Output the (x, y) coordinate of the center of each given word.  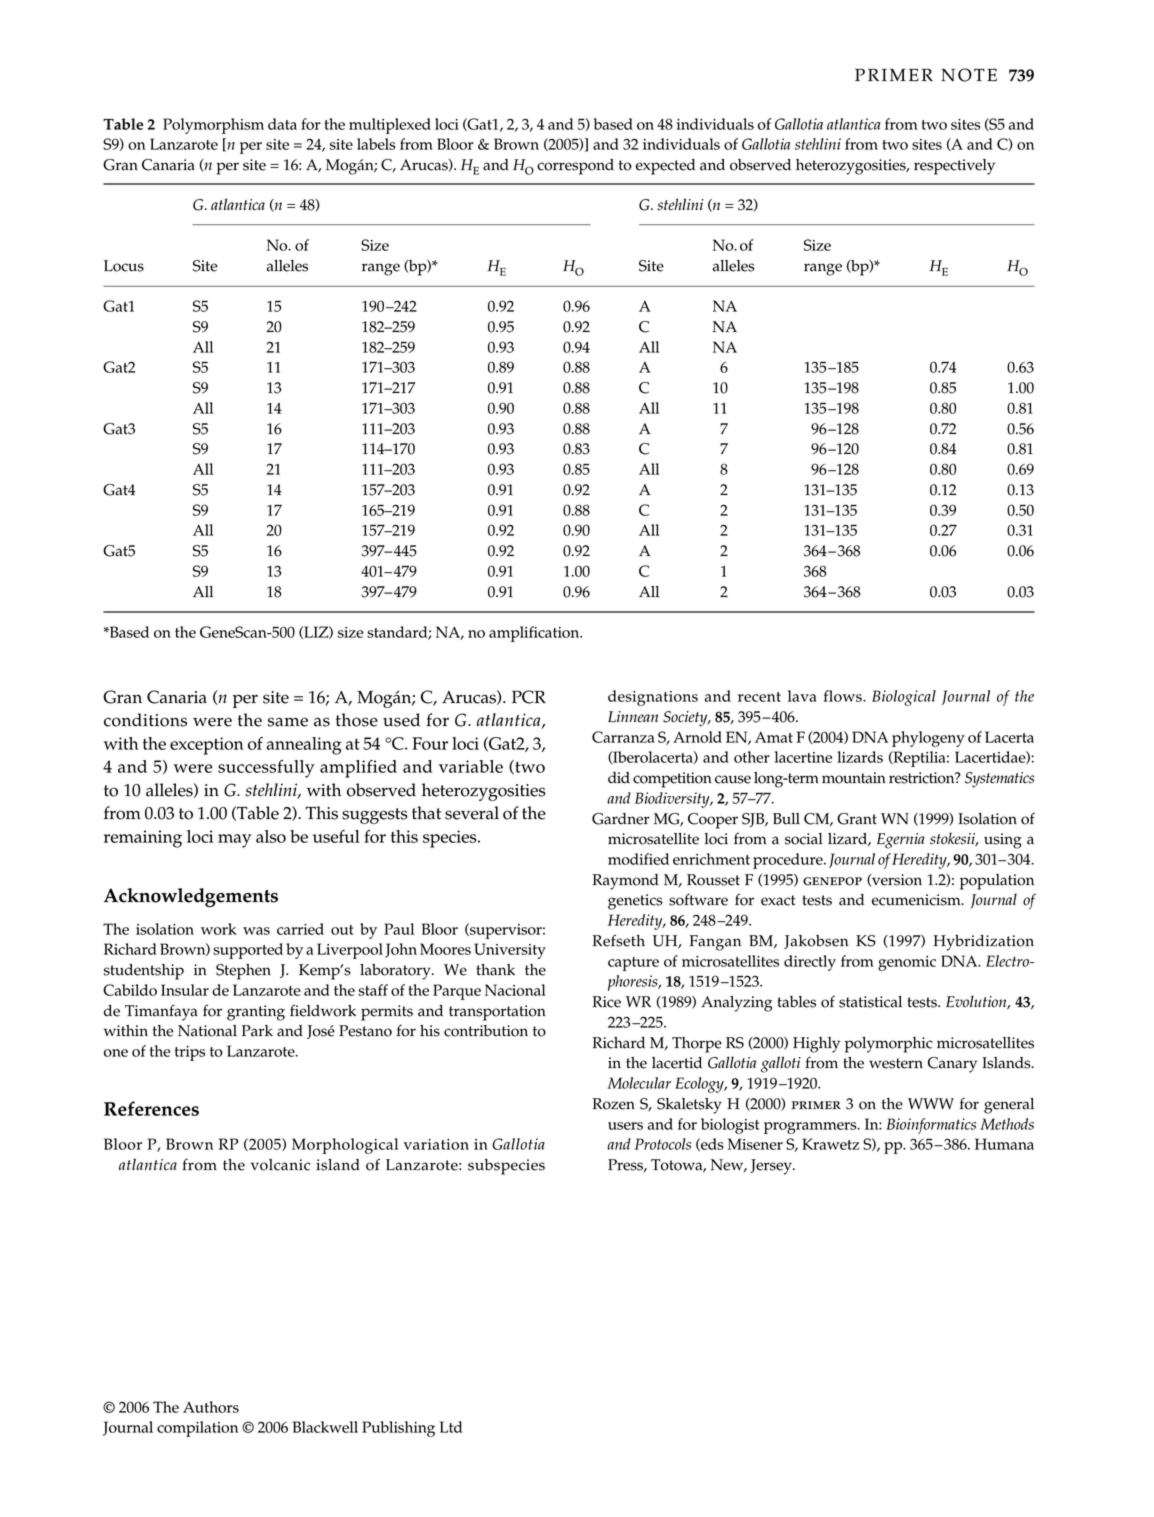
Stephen (243, 972)
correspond (575, 167)
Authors (211, 1407)
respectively (954, 167)
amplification (535, 634)
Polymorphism (213, 126)
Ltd (451, 1427)
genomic (907, 963)
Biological (904, 698)
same (288, 722)
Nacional (515, 990)
